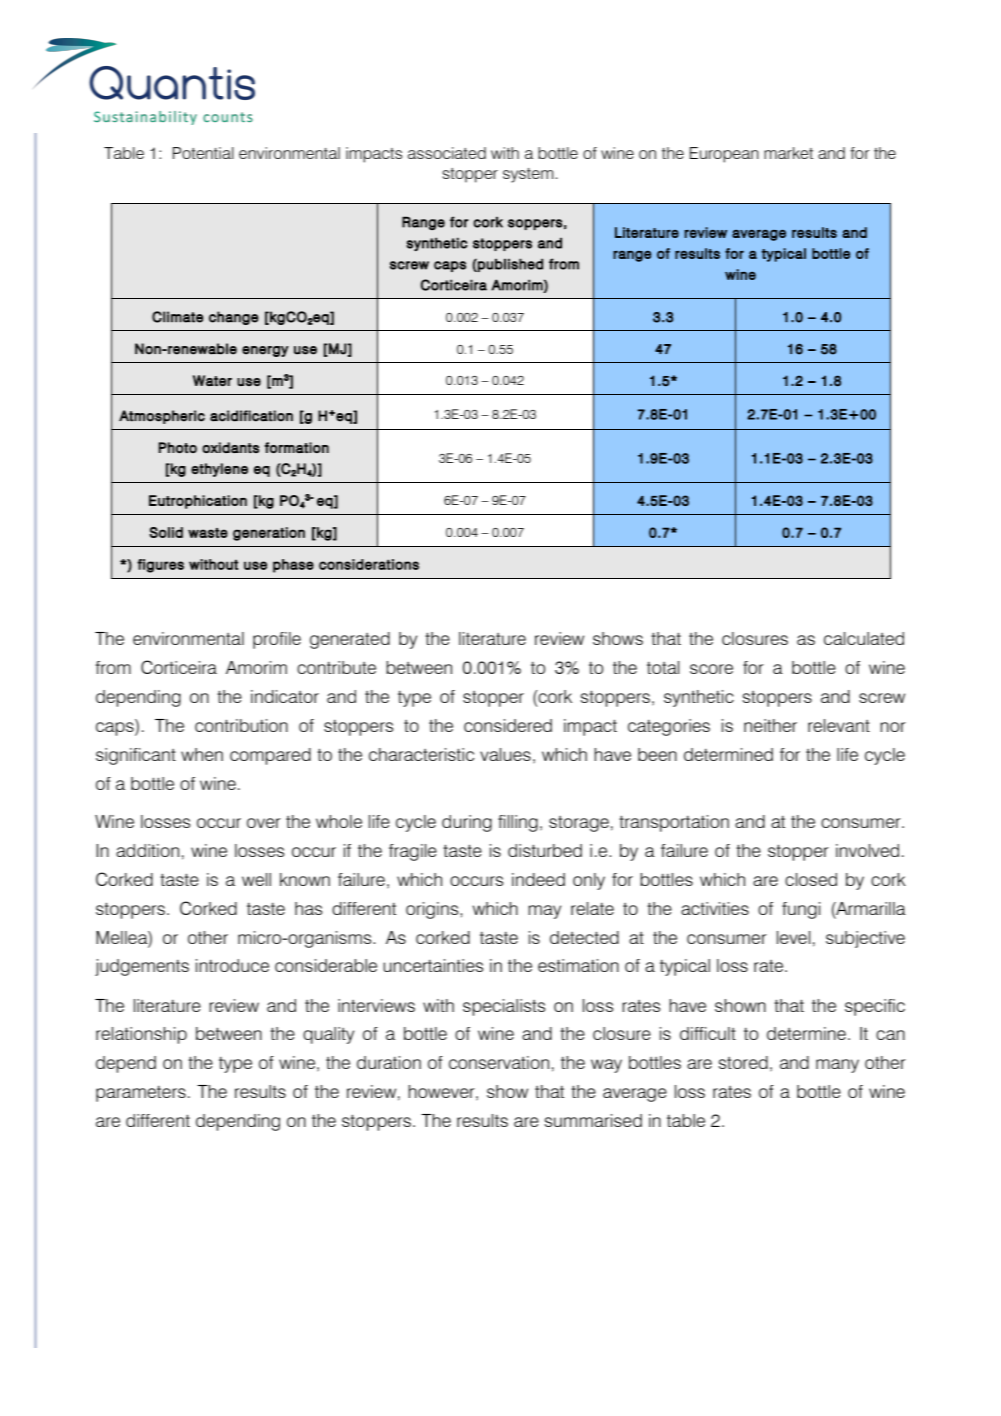 This screenshot has height=1416, width=1001. Describe the element at coordinates (141, 1094) in the screenshot. I see `parameters` at that location.
